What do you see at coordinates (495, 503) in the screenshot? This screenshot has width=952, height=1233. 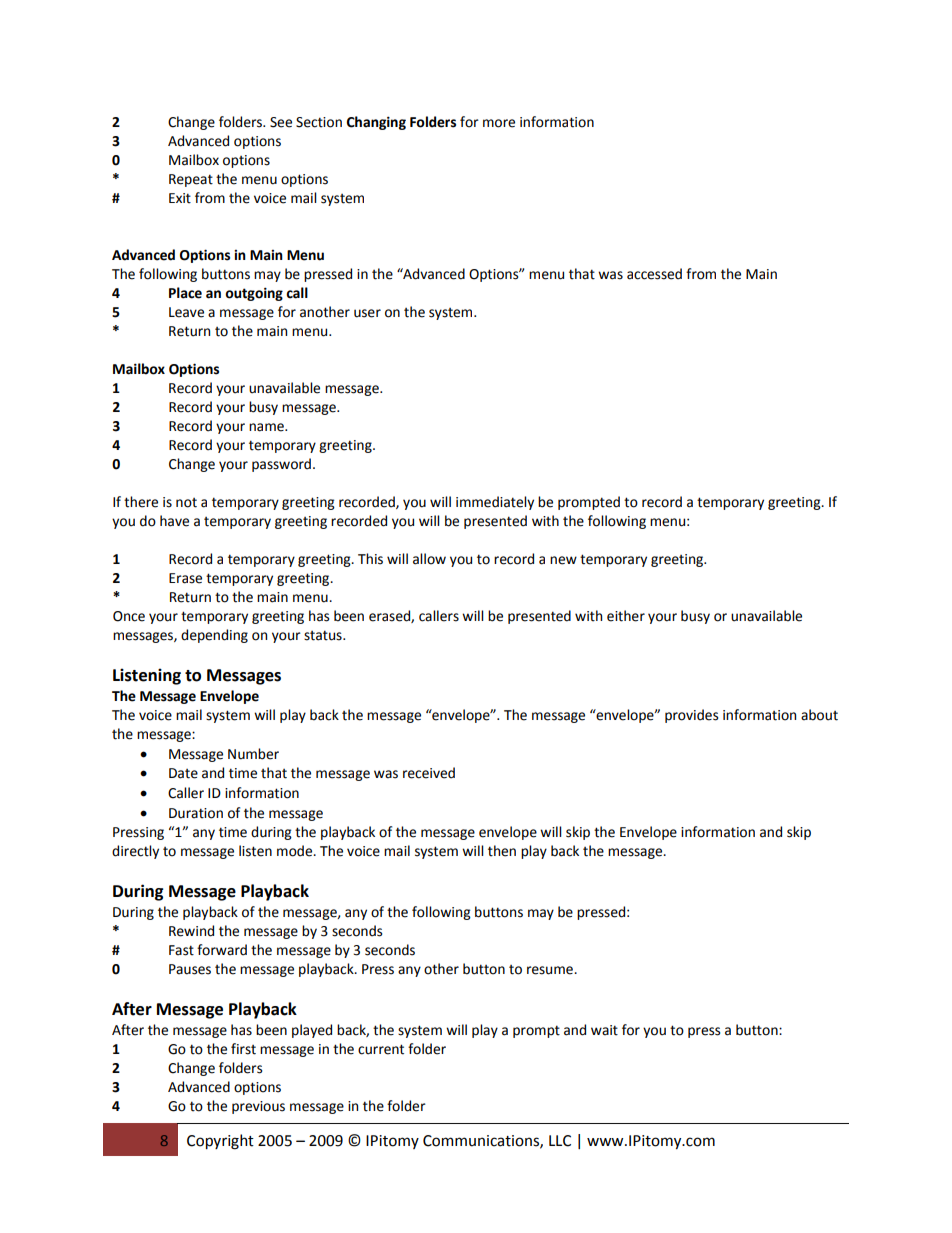 I see `immediately` at bounding box center [495, 503].
